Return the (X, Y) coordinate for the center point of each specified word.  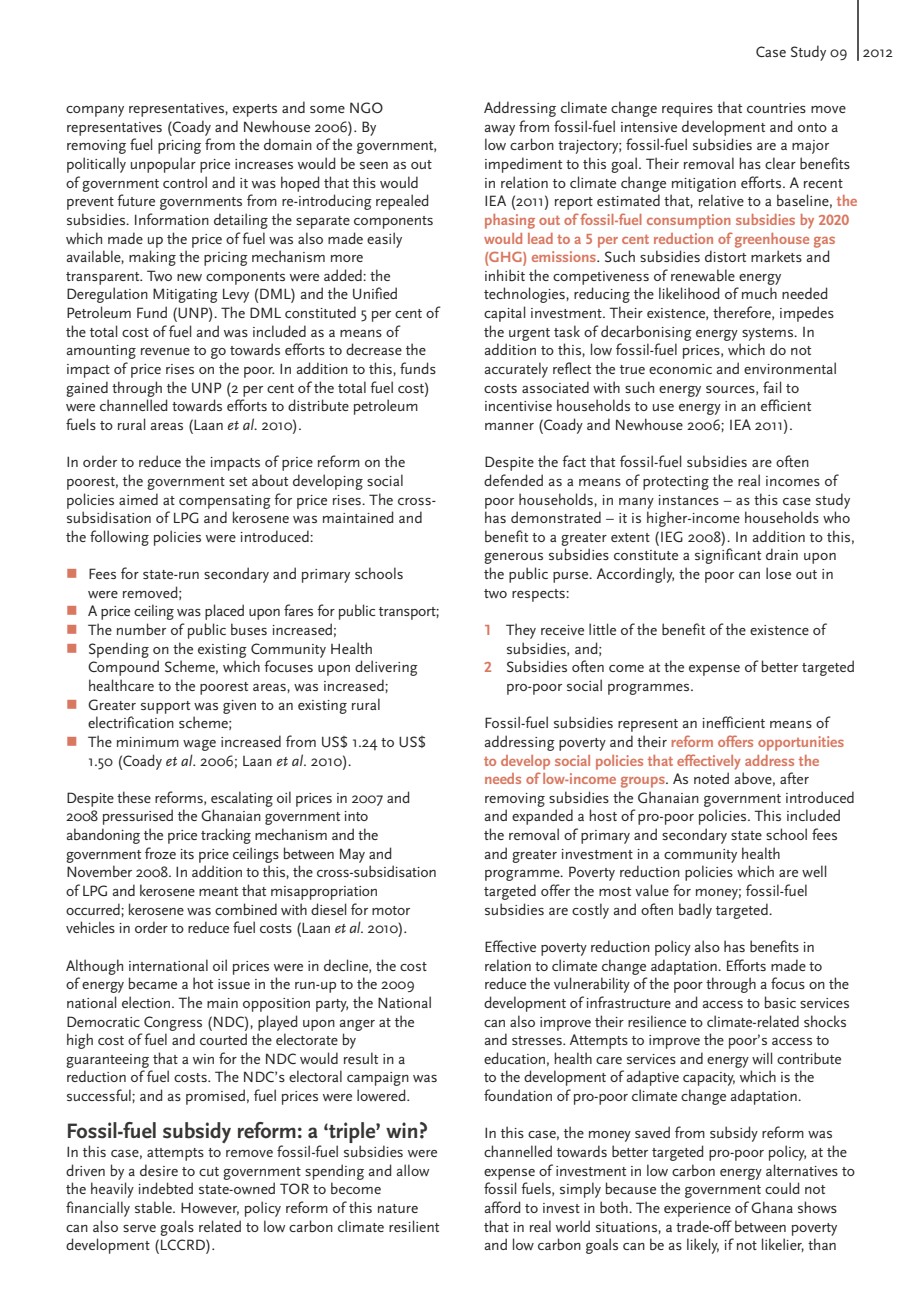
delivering (386, 668)
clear (780, 163)
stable (154, 1207)
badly (695, 911)
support (165, 707)
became (153, 983)
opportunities (801, 743)
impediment (523, 165)
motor (391, 910)
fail (772, 387)
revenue (165, 351)
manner (509, 426)
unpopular (163, 165)
